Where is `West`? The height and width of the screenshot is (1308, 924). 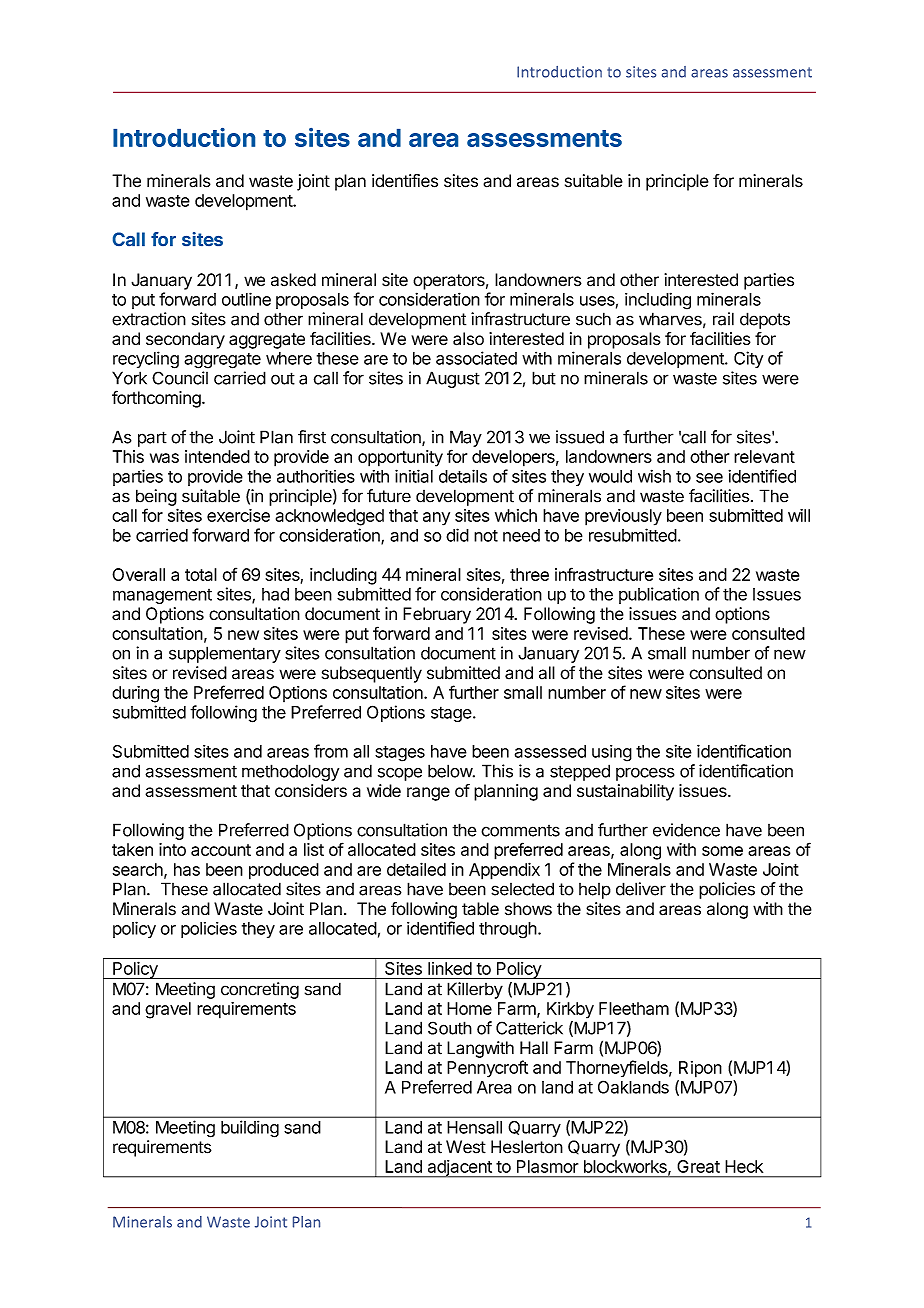 West is located at coordinates (466, 1147).
